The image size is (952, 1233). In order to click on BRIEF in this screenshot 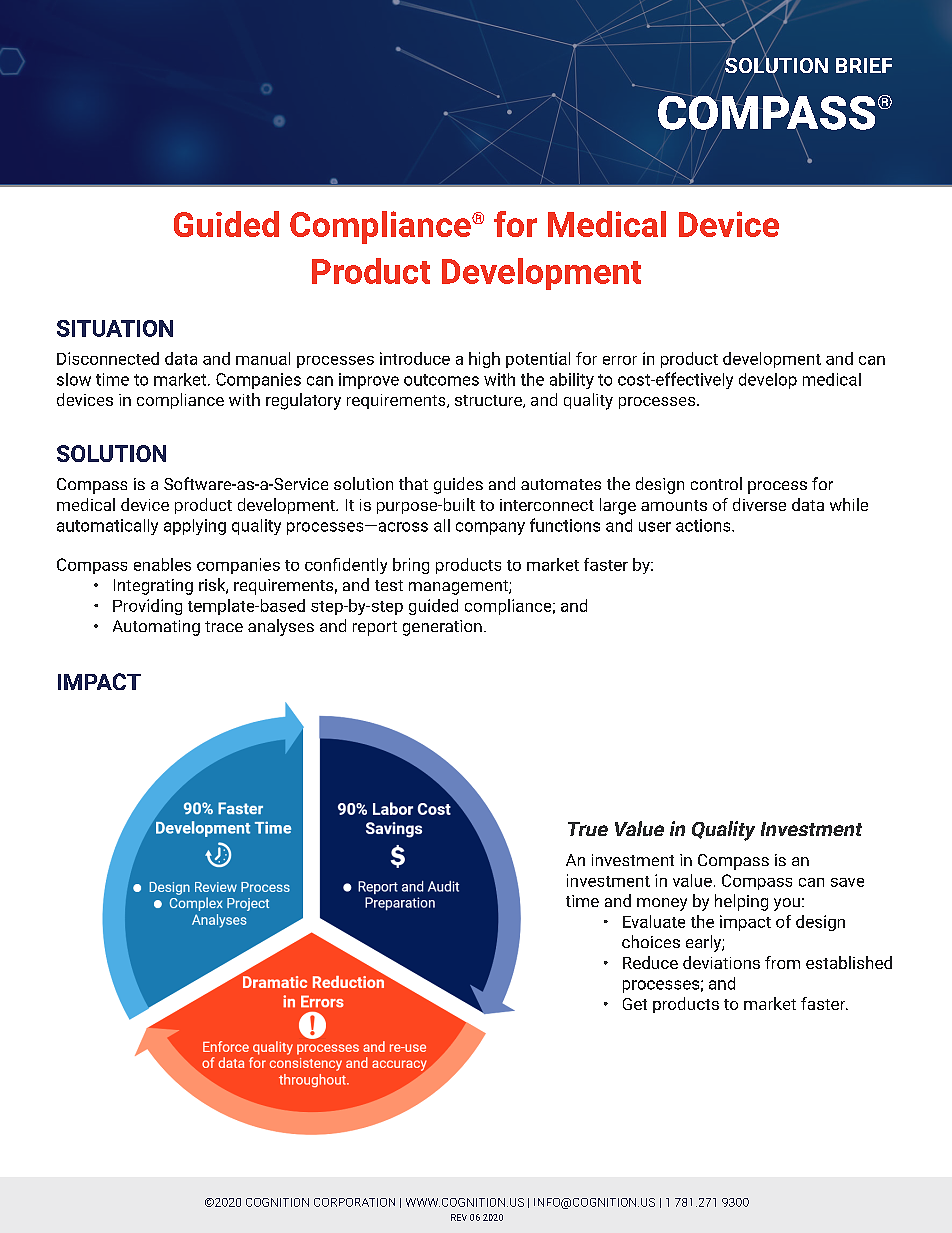, I will do `click(864, 65)`.
